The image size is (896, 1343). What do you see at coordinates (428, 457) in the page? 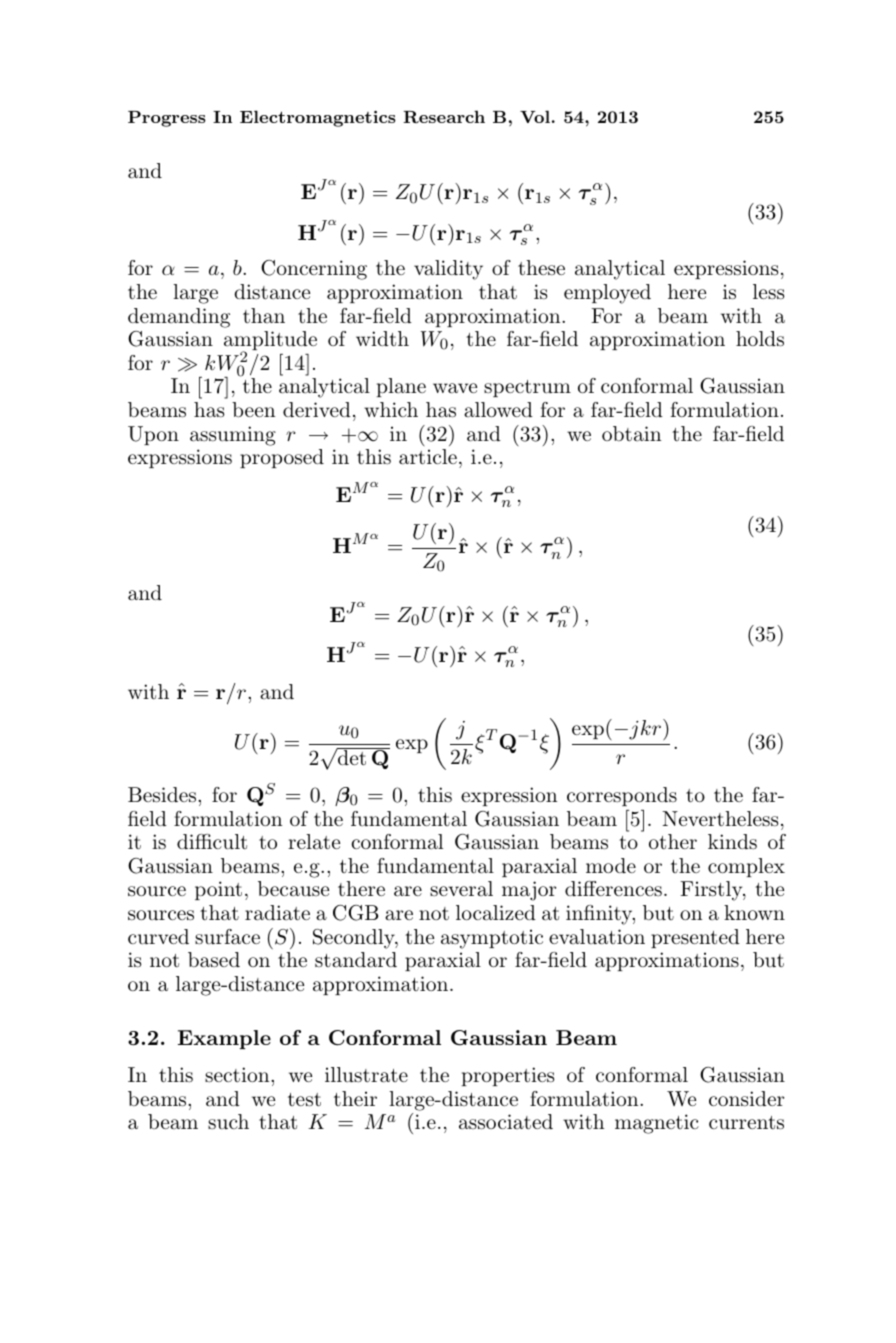
I see `article` at bounding box center [428, 457].
